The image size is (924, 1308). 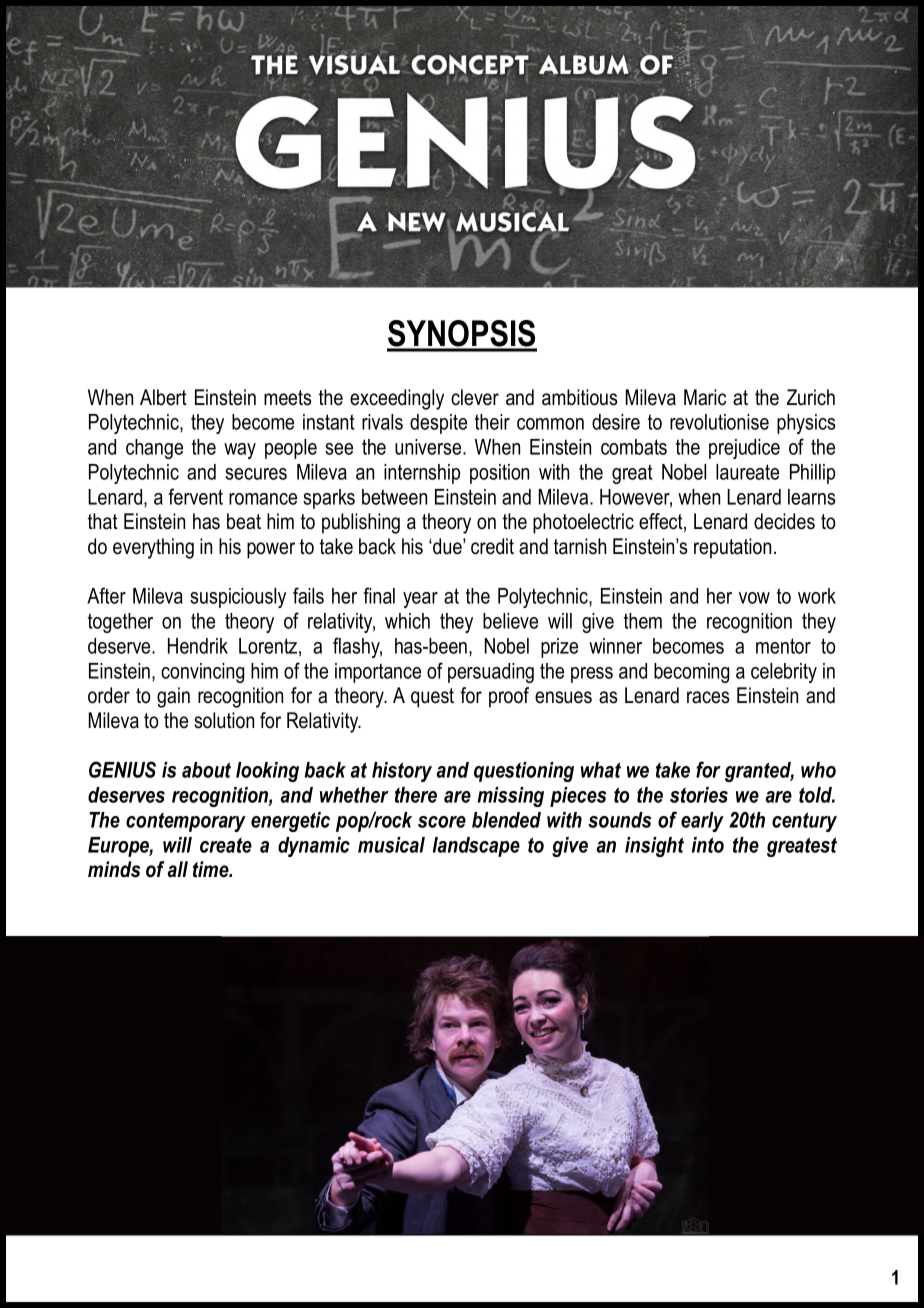 What do you see at coordinates (510, 621) in the screenshot?
I see `believe` at bounding box center [510, 621].
